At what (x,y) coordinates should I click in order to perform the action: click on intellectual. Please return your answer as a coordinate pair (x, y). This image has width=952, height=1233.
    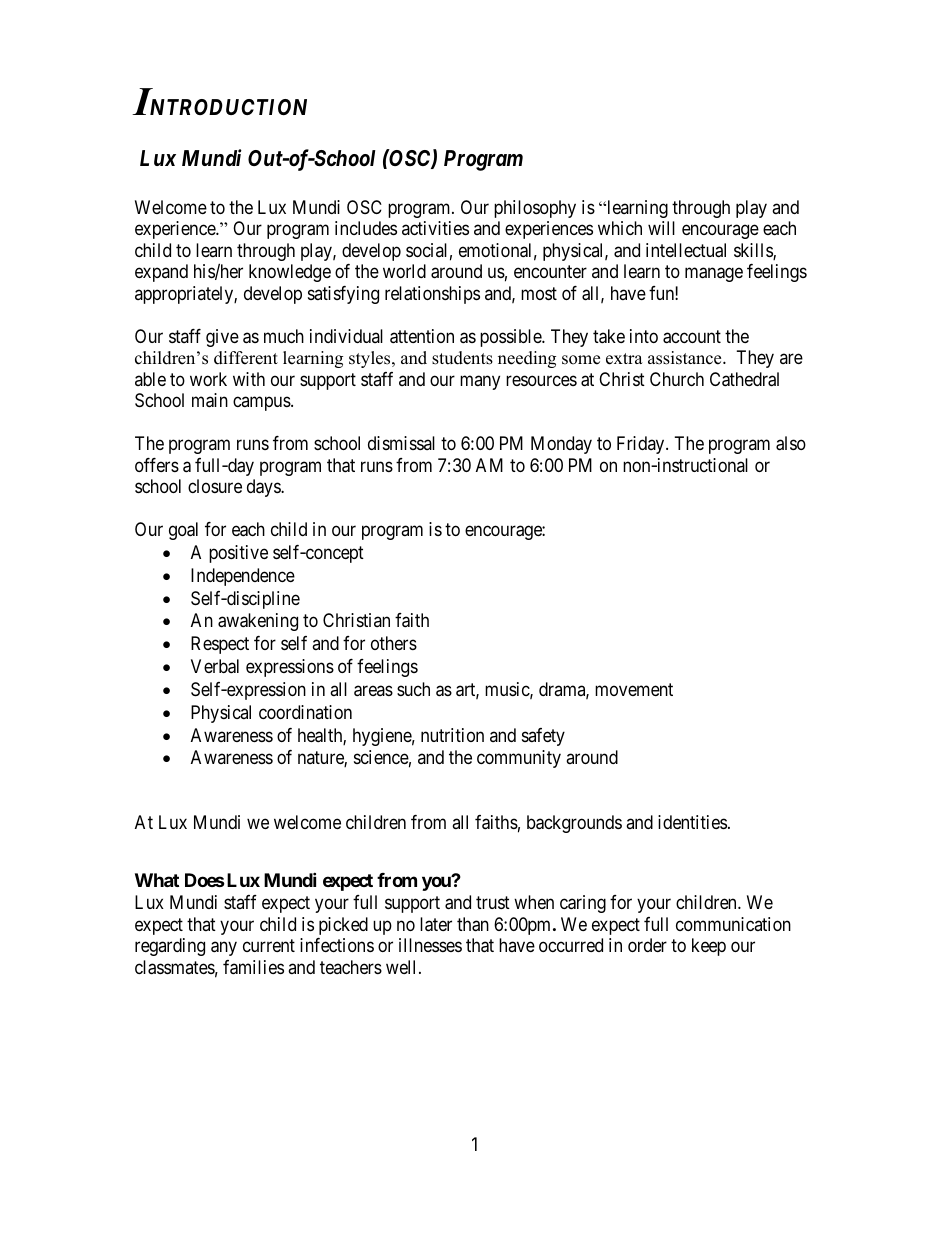
    Looking at the image, I should click on (686, 250).
